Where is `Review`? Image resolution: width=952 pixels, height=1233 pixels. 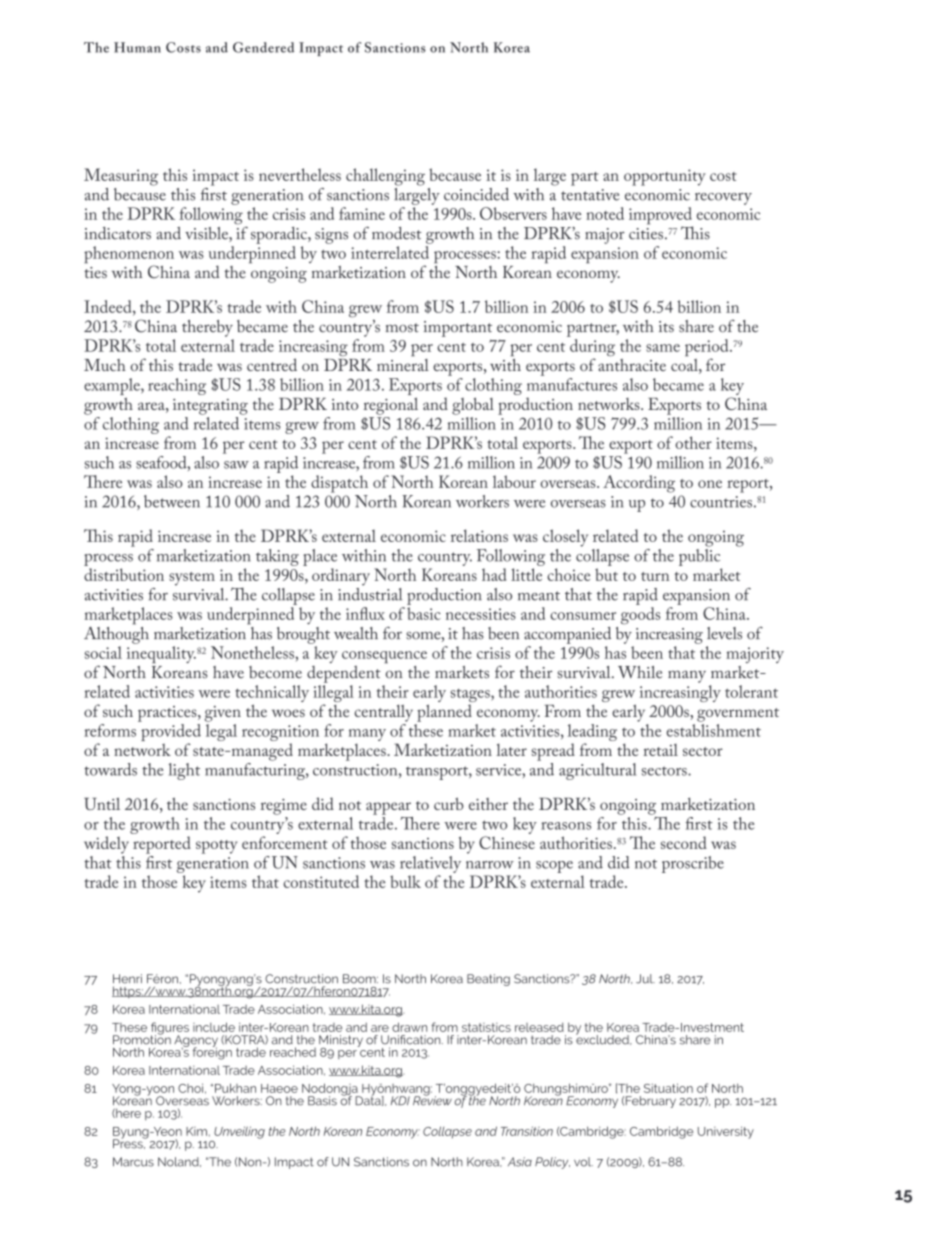 Review is located at coordinates (432, 1100).
